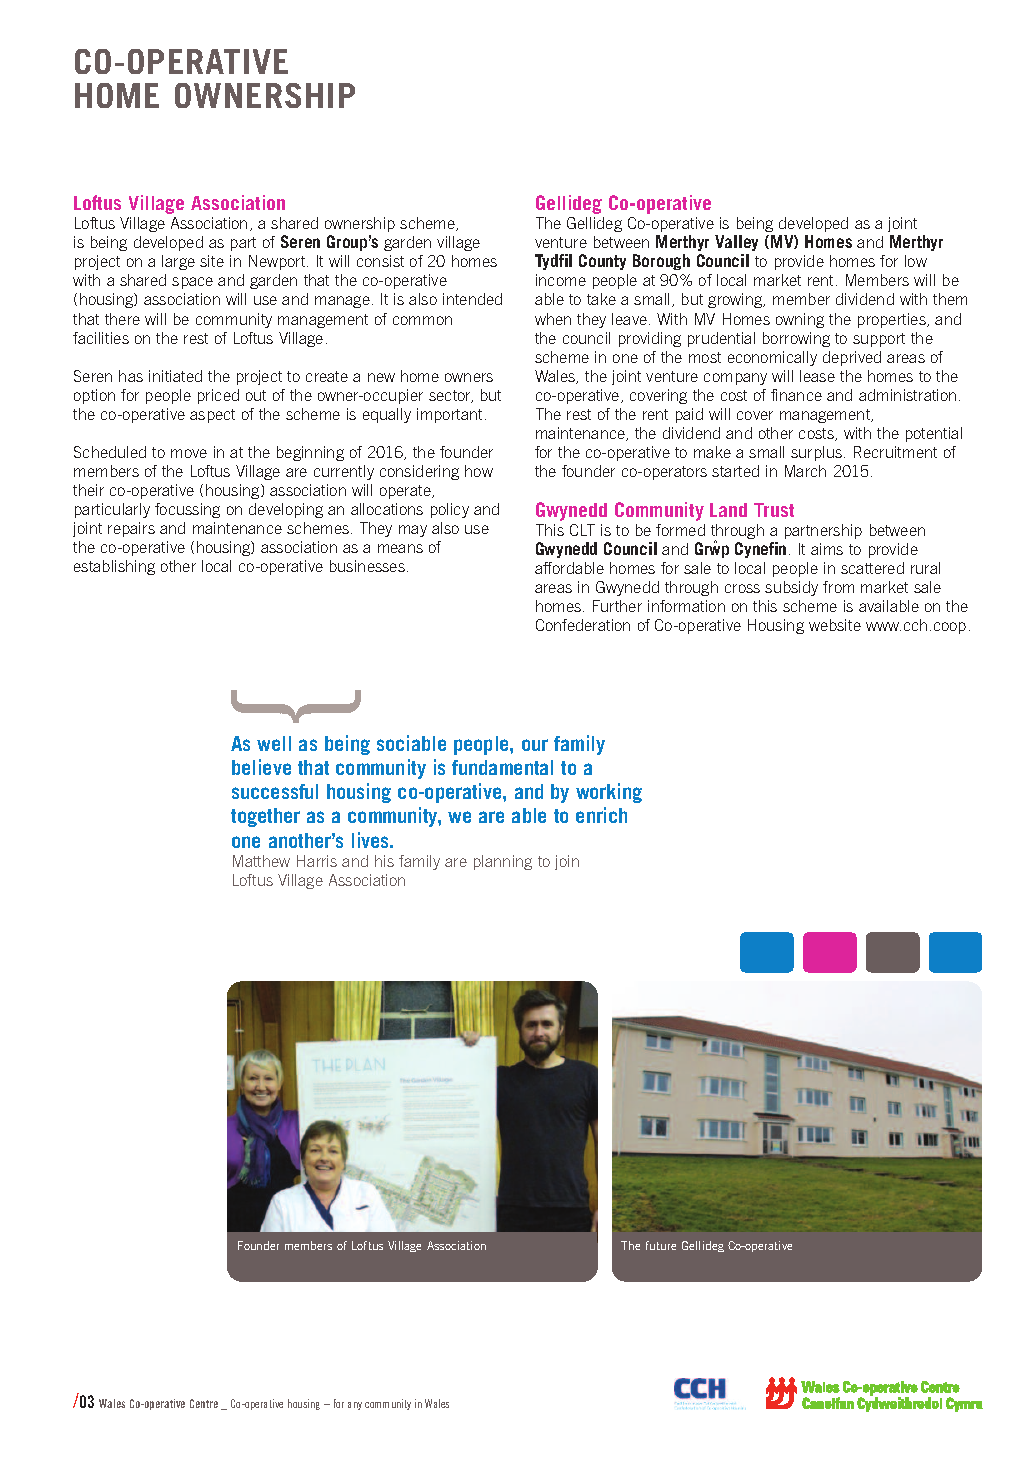 This page has height=1458, width=1031. What do you see at coordinates (583, 625) in the page?
I see `Confederation` at bounding box center [583, 625].
